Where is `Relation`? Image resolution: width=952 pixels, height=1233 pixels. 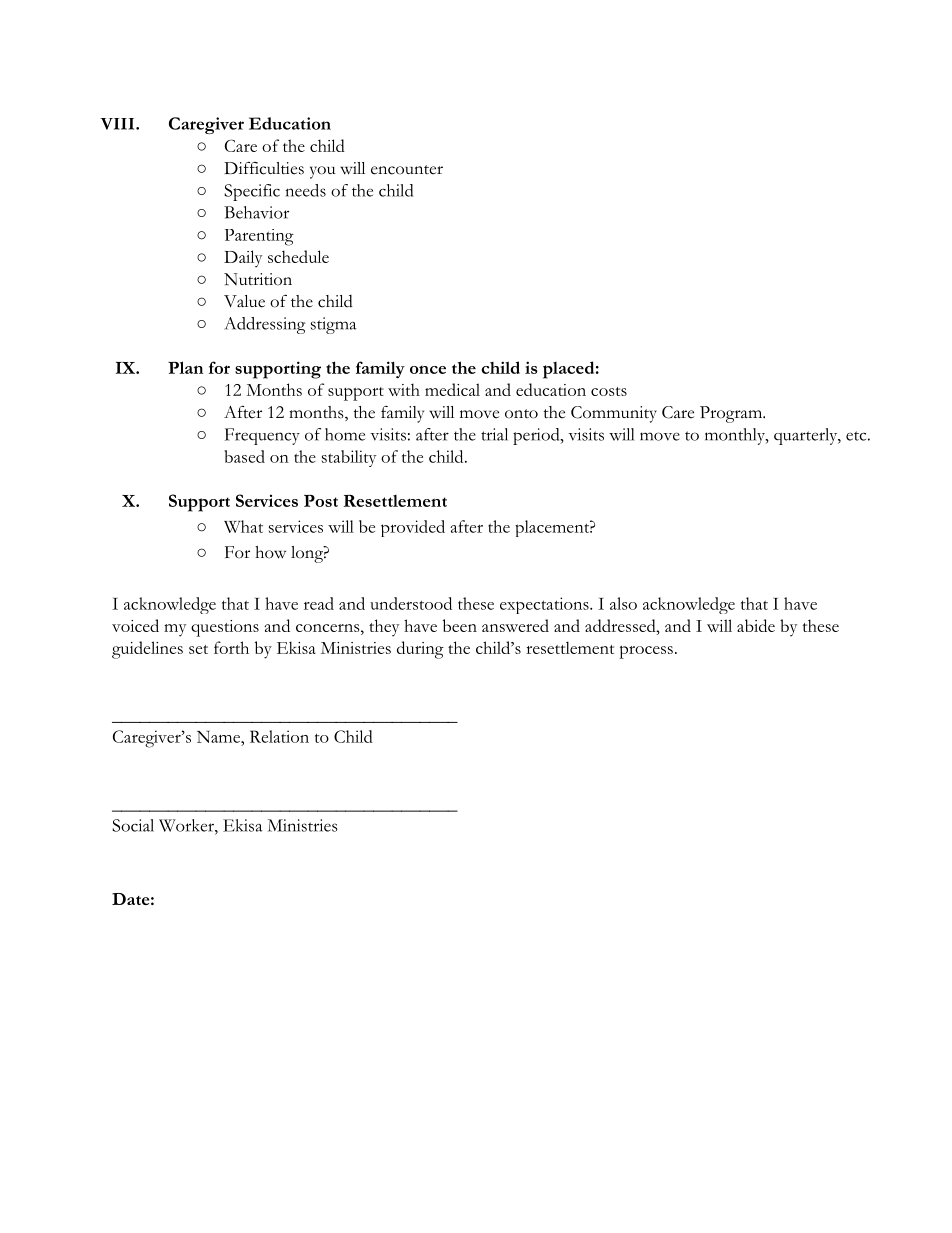 Relation is located at coordinates (279, 736).
